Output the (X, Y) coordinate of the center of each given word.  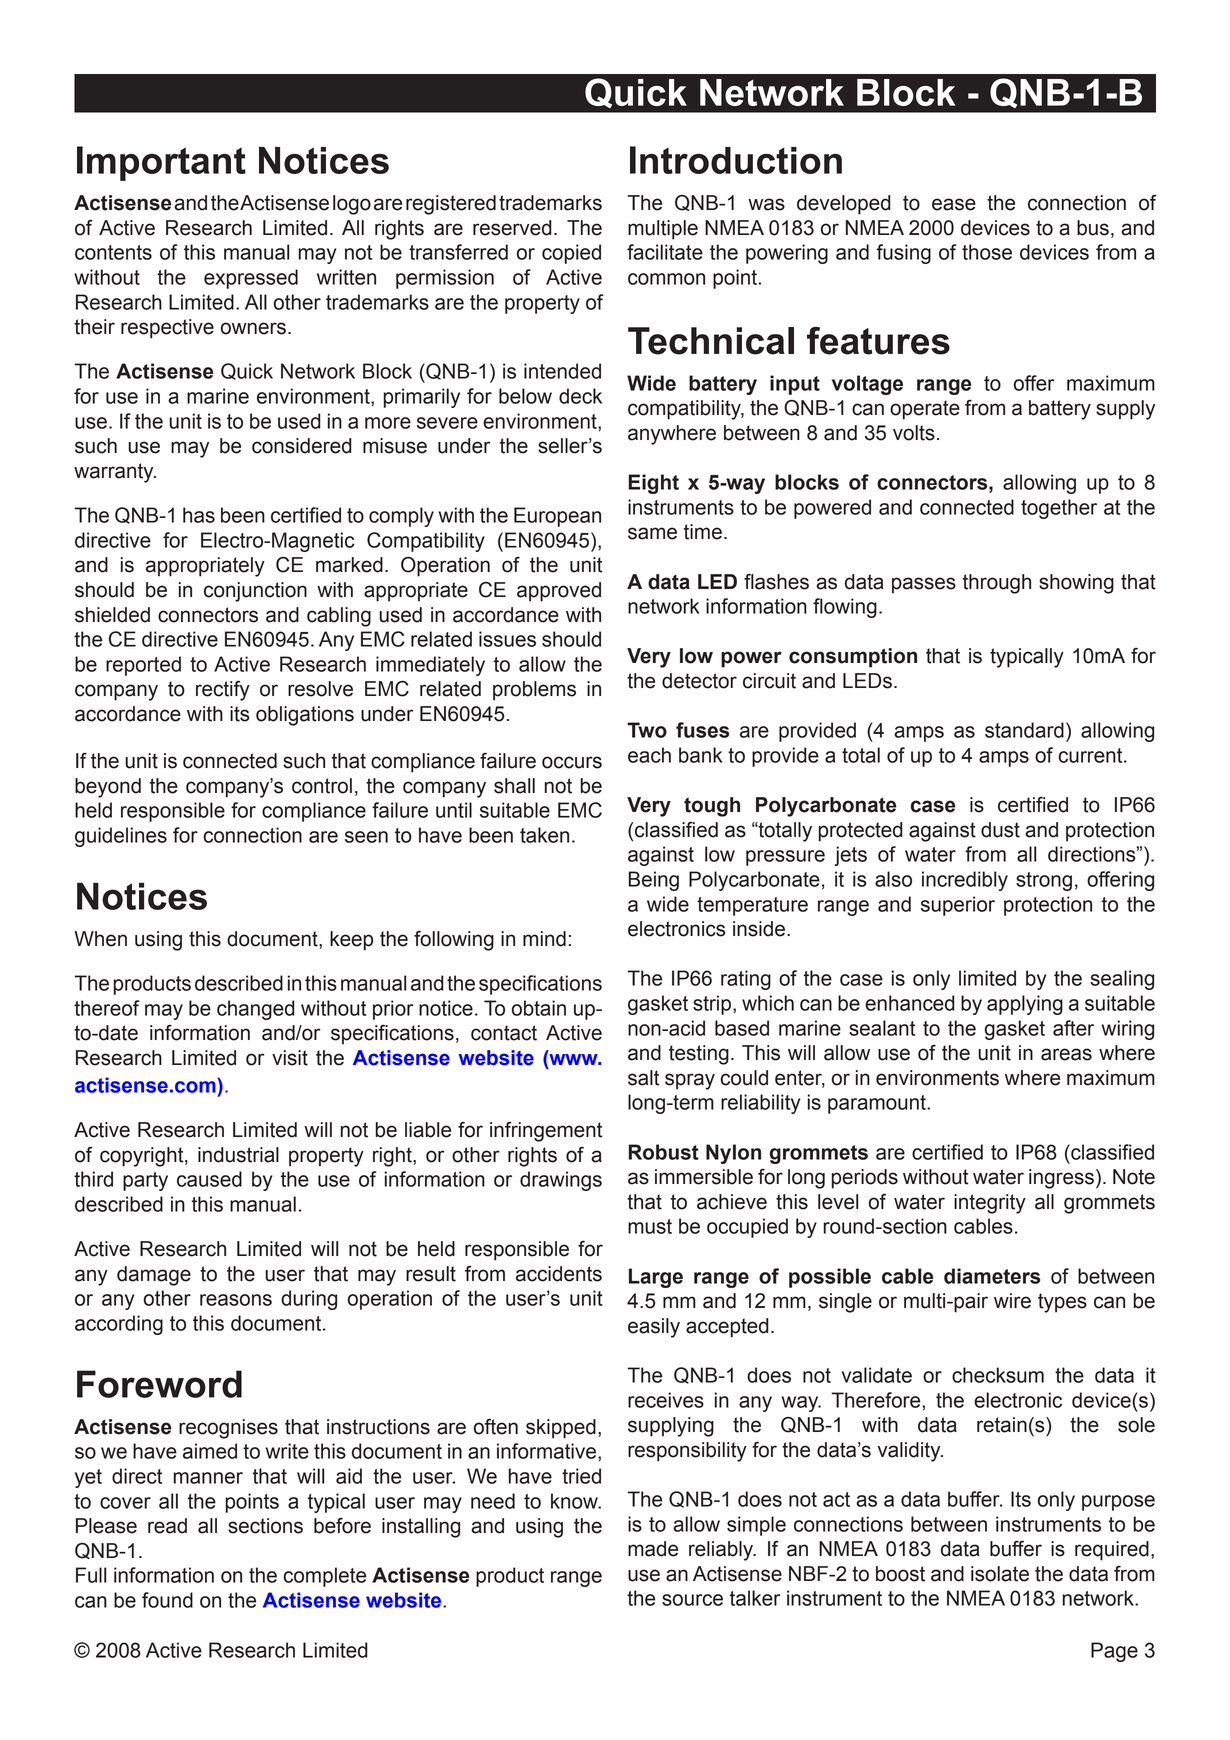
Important (161, 163)
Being (653, 881)
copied (571, 254)
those (987, 252)
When (100, 939)
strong (1044, 881)
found (167, 1600)
